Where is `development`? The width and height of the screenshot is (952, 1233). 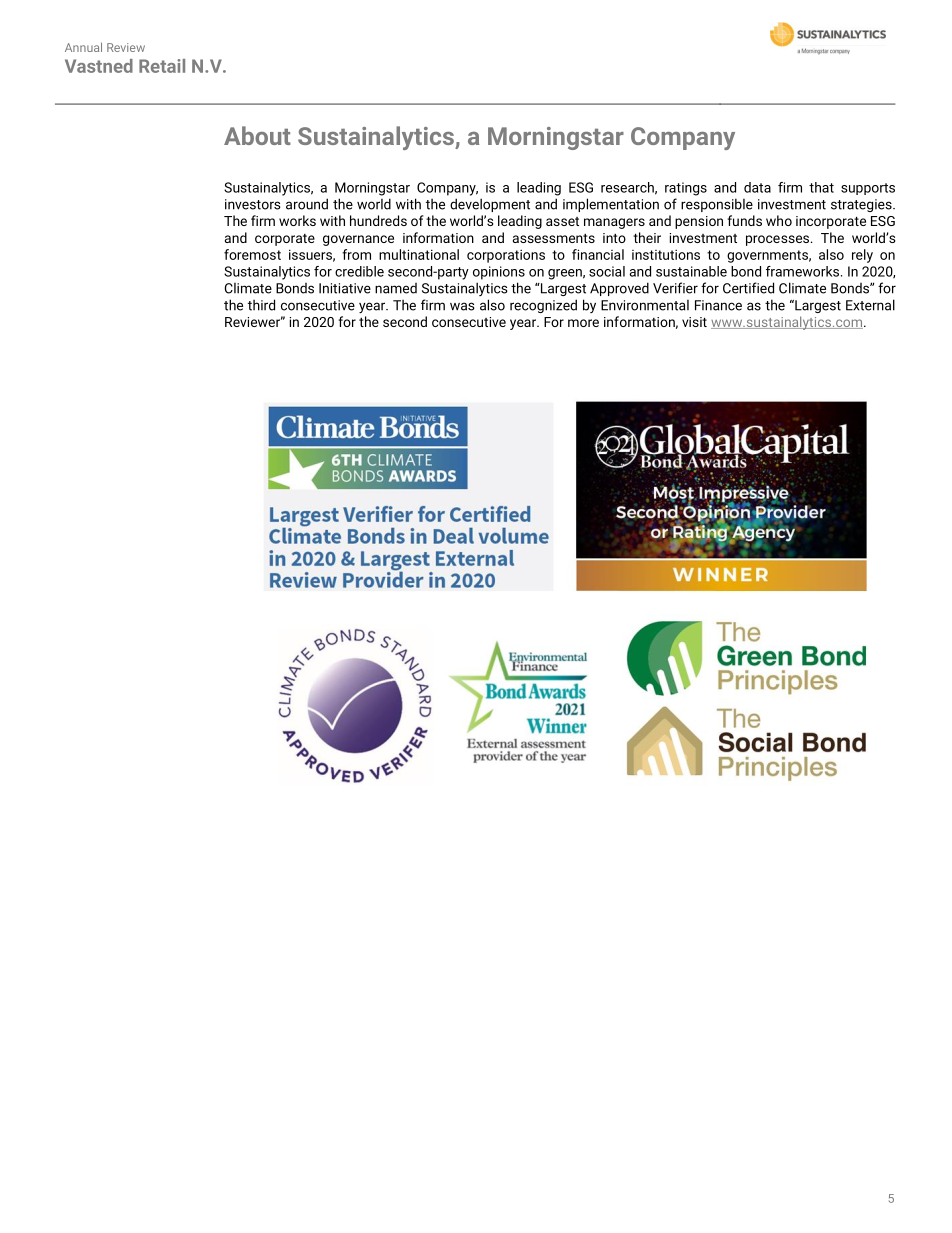 development is located at coordinates (490, 205).
